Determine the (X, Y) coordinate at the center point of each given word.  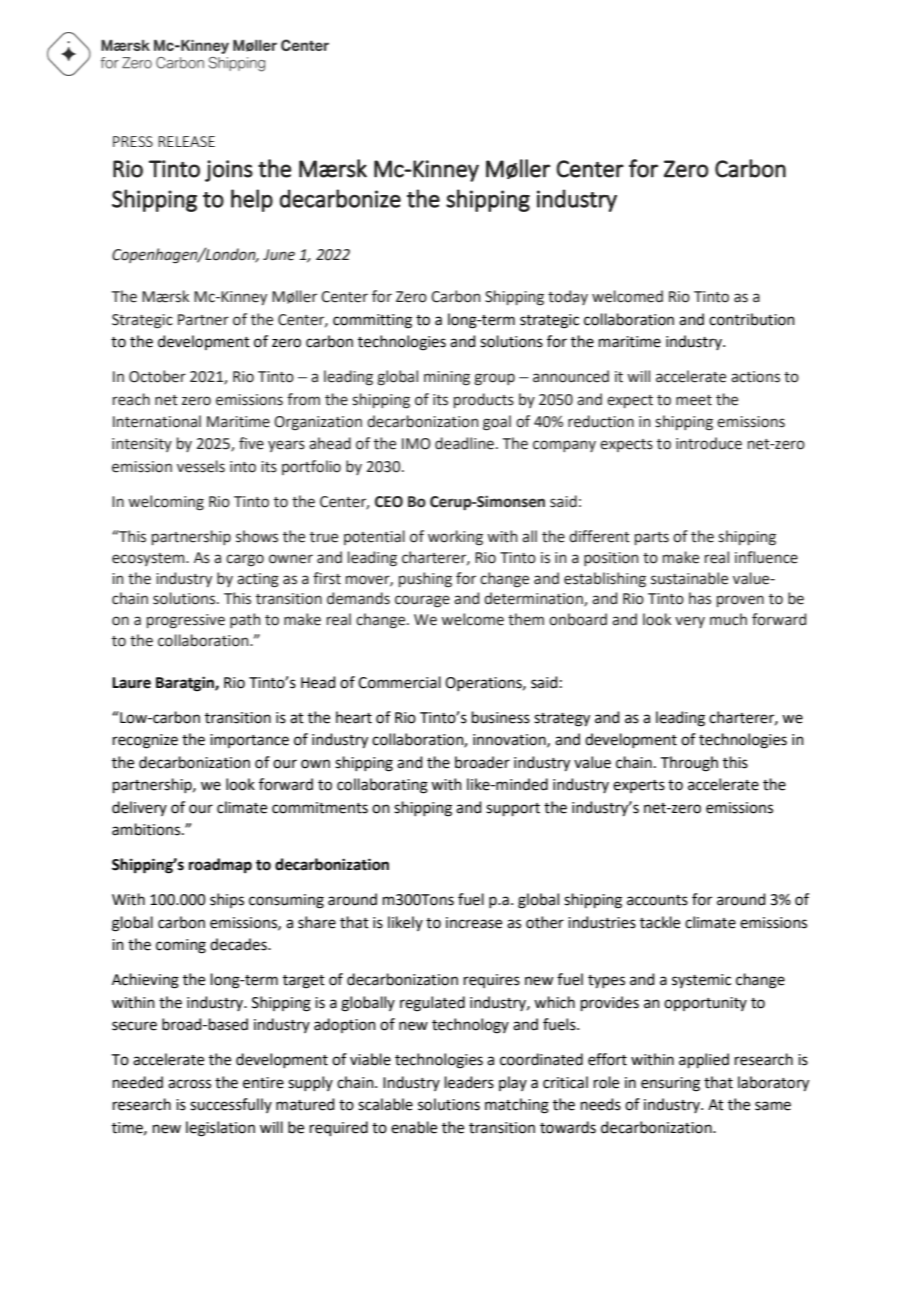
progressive (186, 621)
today (568, 297)
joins (229, 171)
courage (422, 601)
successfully (231, 1105)
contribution (752, 319)
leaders (469, 1082)
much (728, 619)
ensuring (670, 1084)
